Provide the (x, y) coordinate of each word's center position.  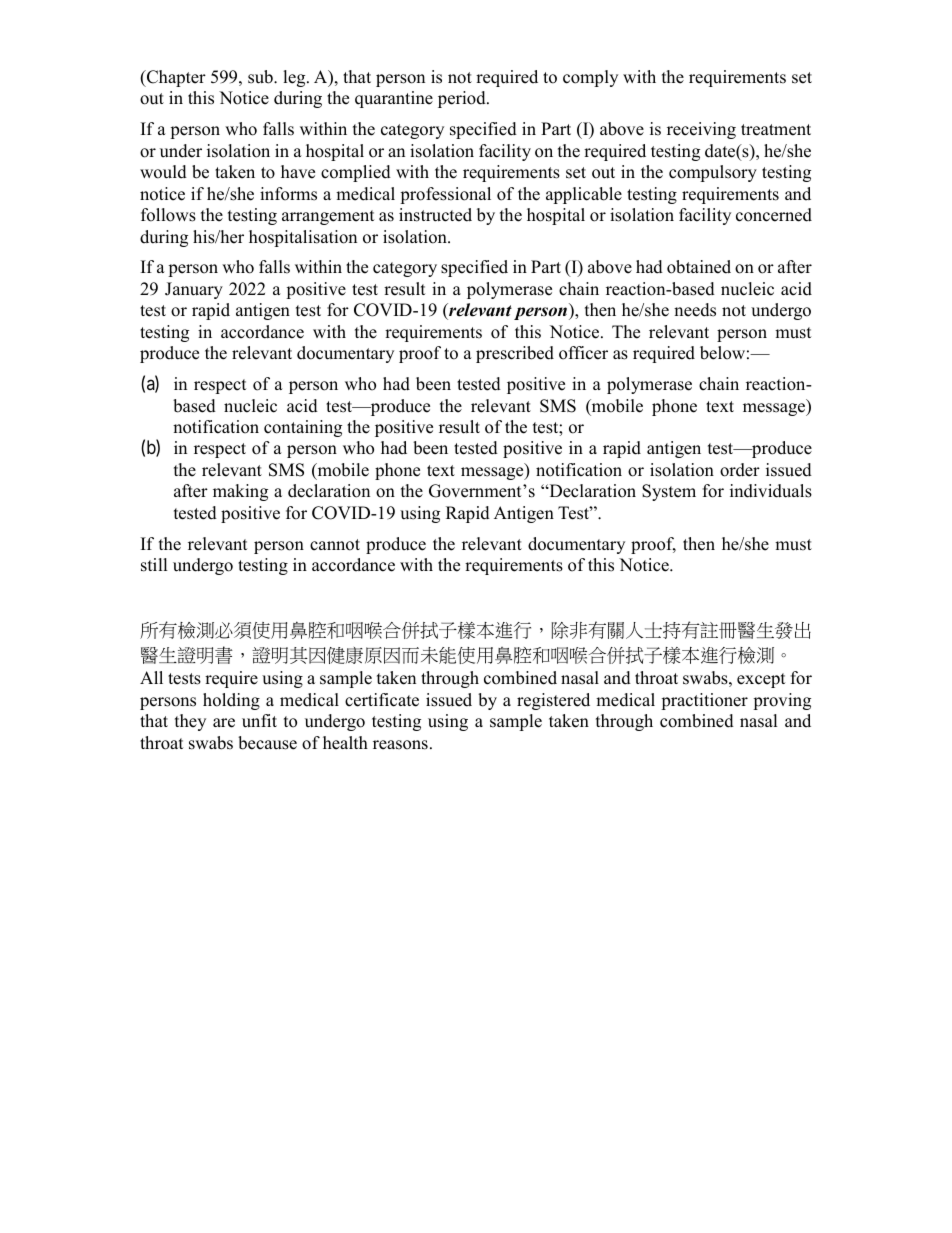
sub (261, 77)
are (224, 723)
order (740, 470)
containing (303, 428)
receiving (701, 130)
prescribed (515, 354)
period (463, 99)
